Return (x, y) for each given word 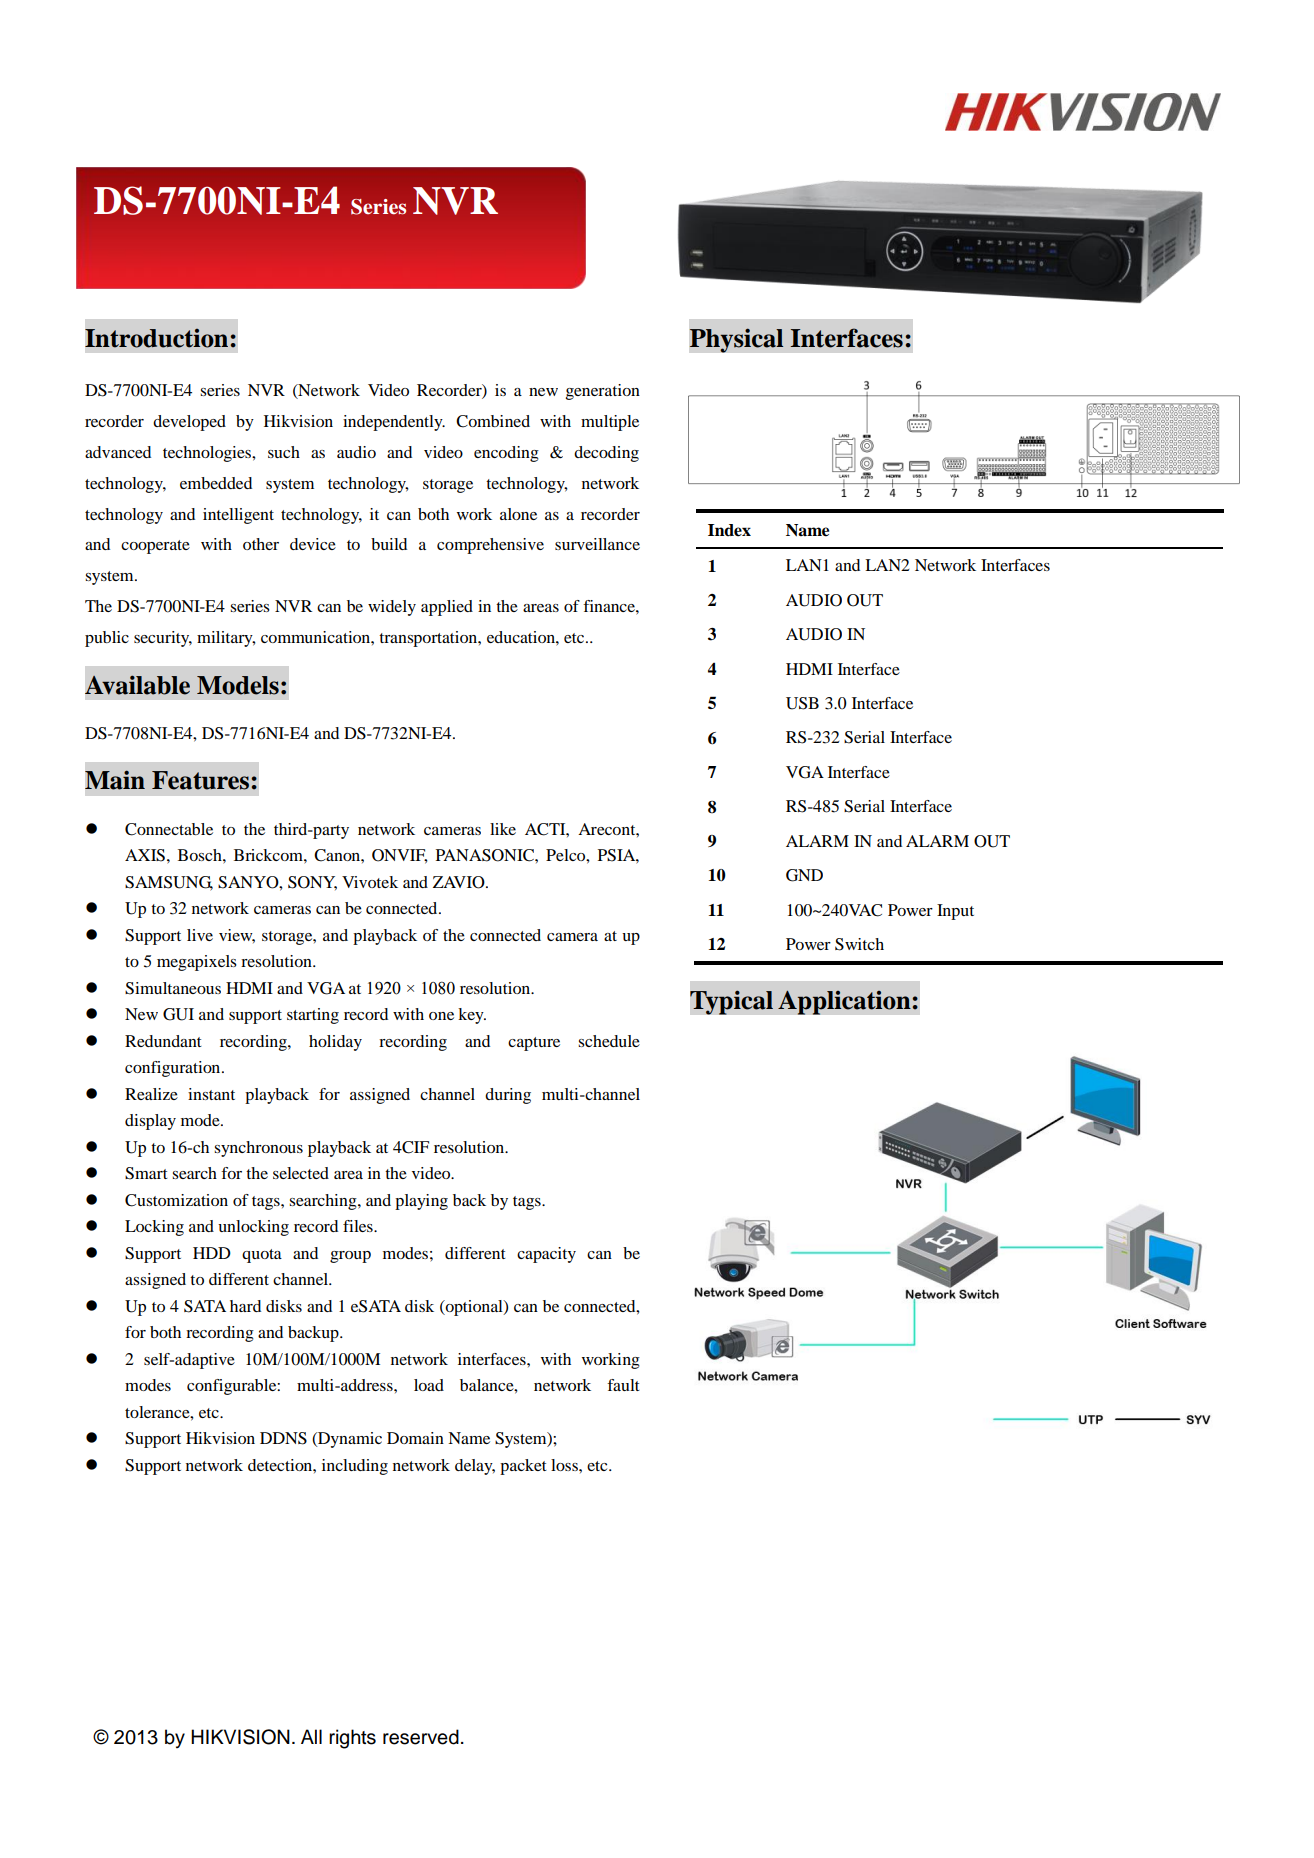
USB (802, 703)
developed (189, 423)
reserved (421, 1737)
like (503, 829)
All (311, 1736)
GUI (178, 1014)
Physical (736, 340)
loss (565, 1465)
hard (245, 1306)
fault (623, 1385)
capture (534, 1044)
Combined (493, 421)
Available (137, 685)
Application (845, 1002)
